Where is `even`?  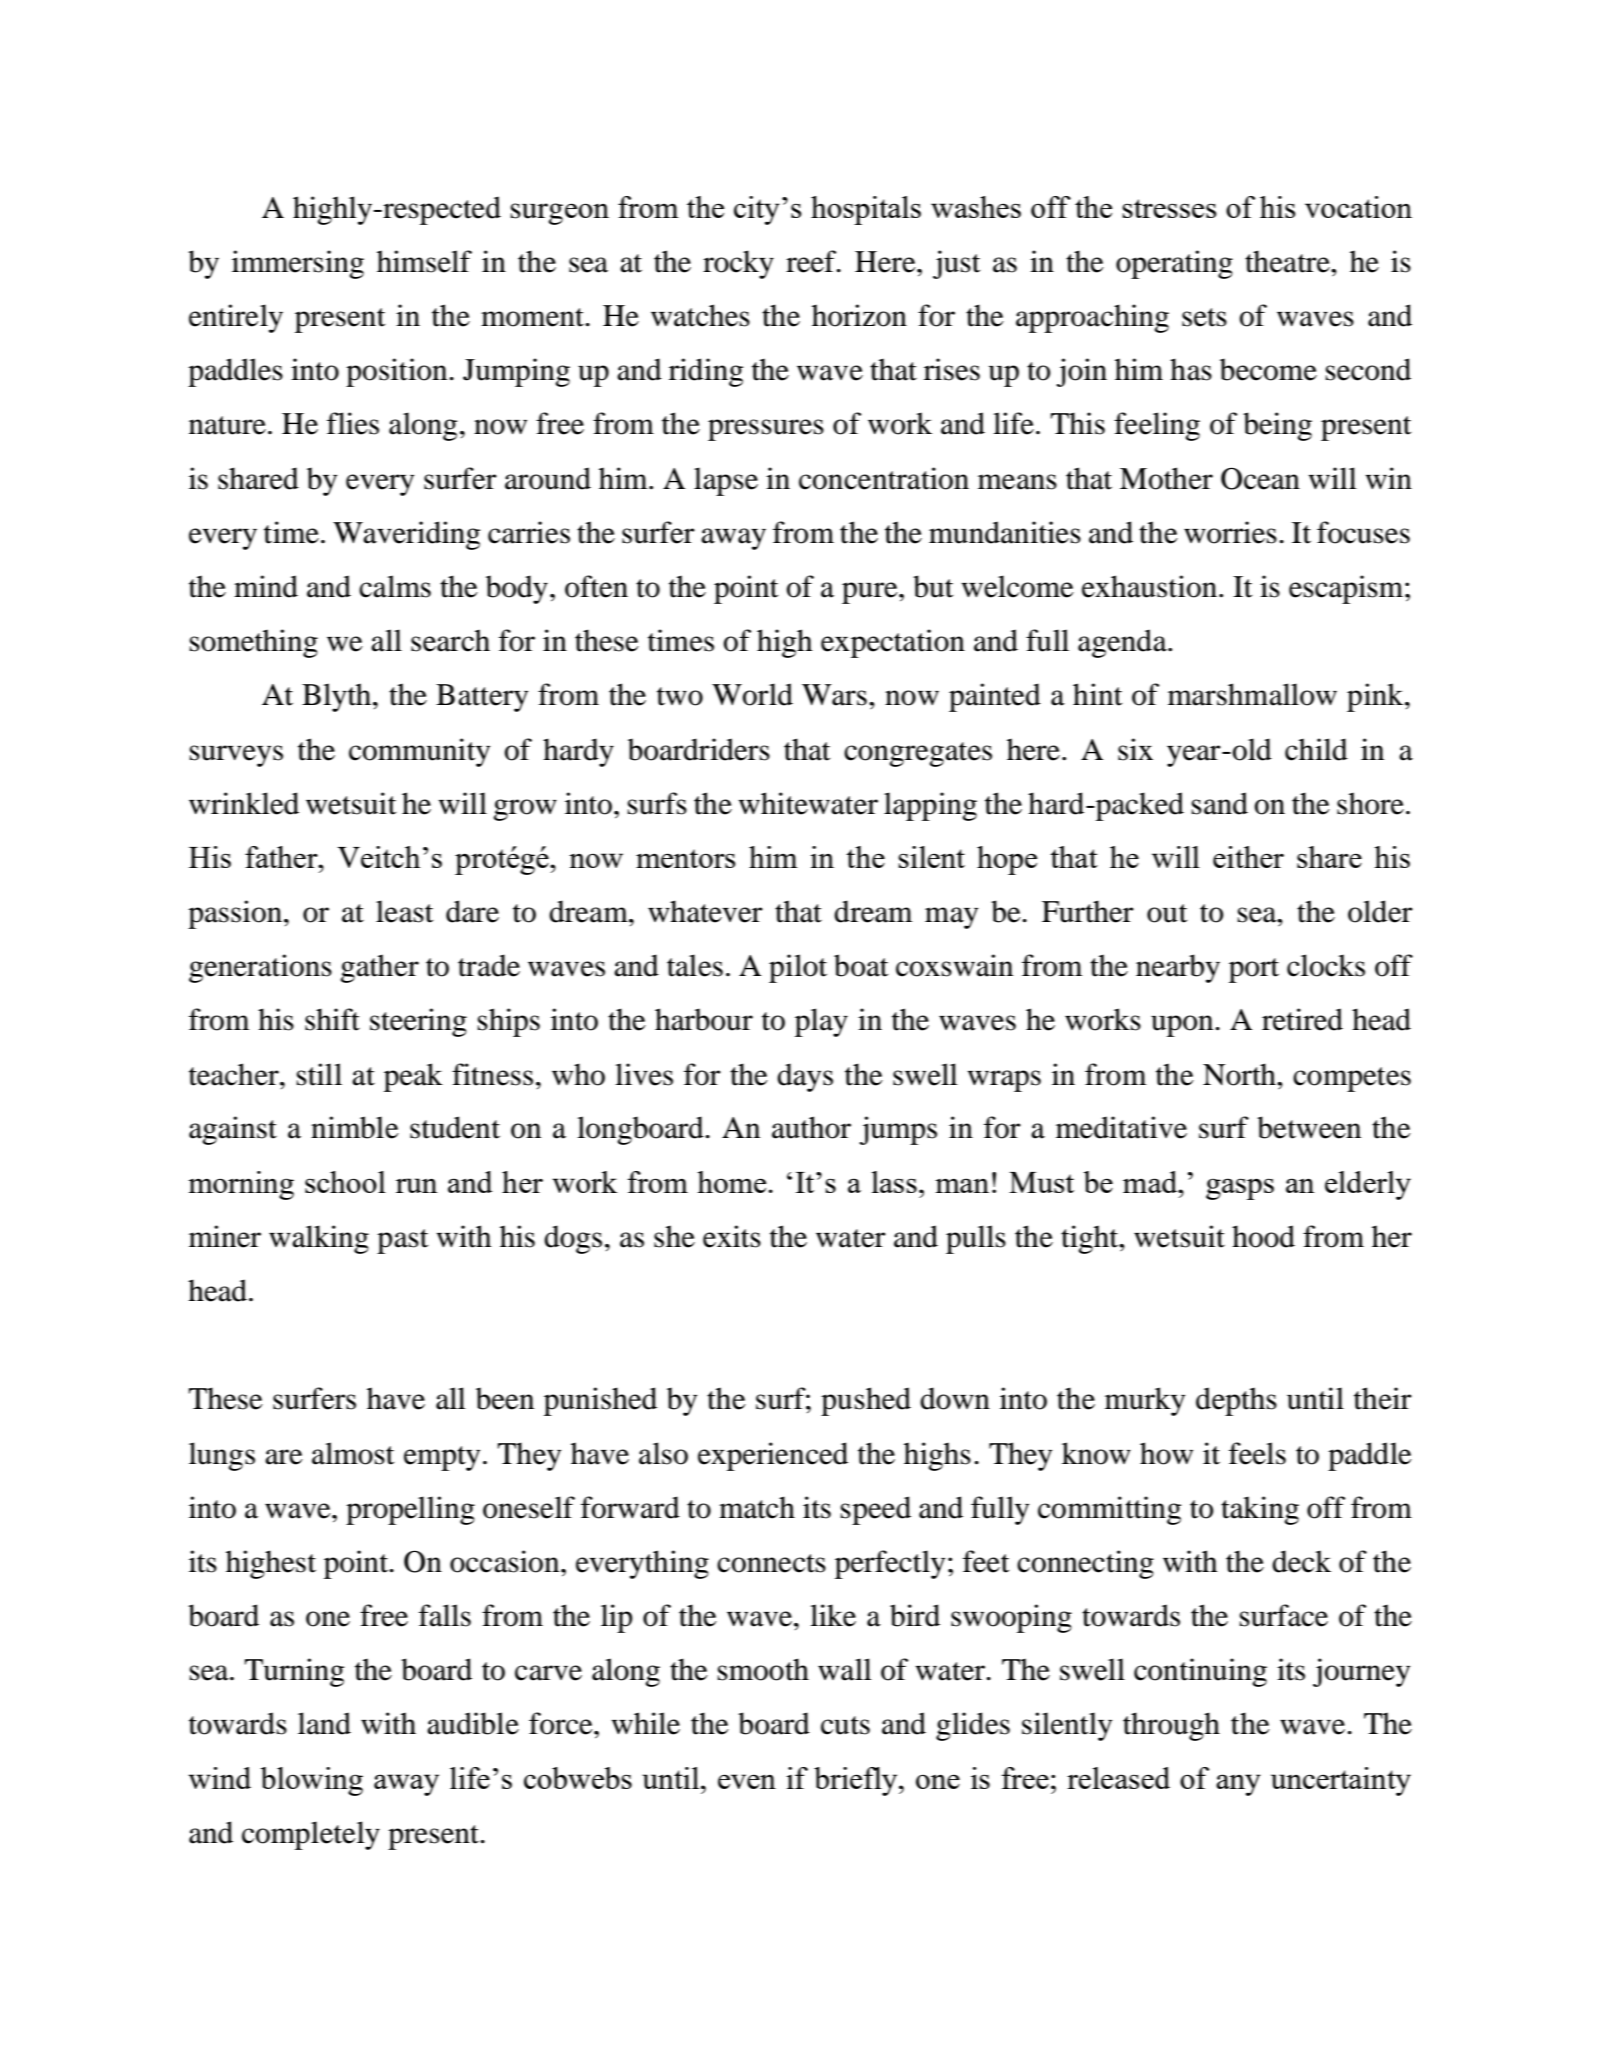 even is located at coordinates (747, 1781).
